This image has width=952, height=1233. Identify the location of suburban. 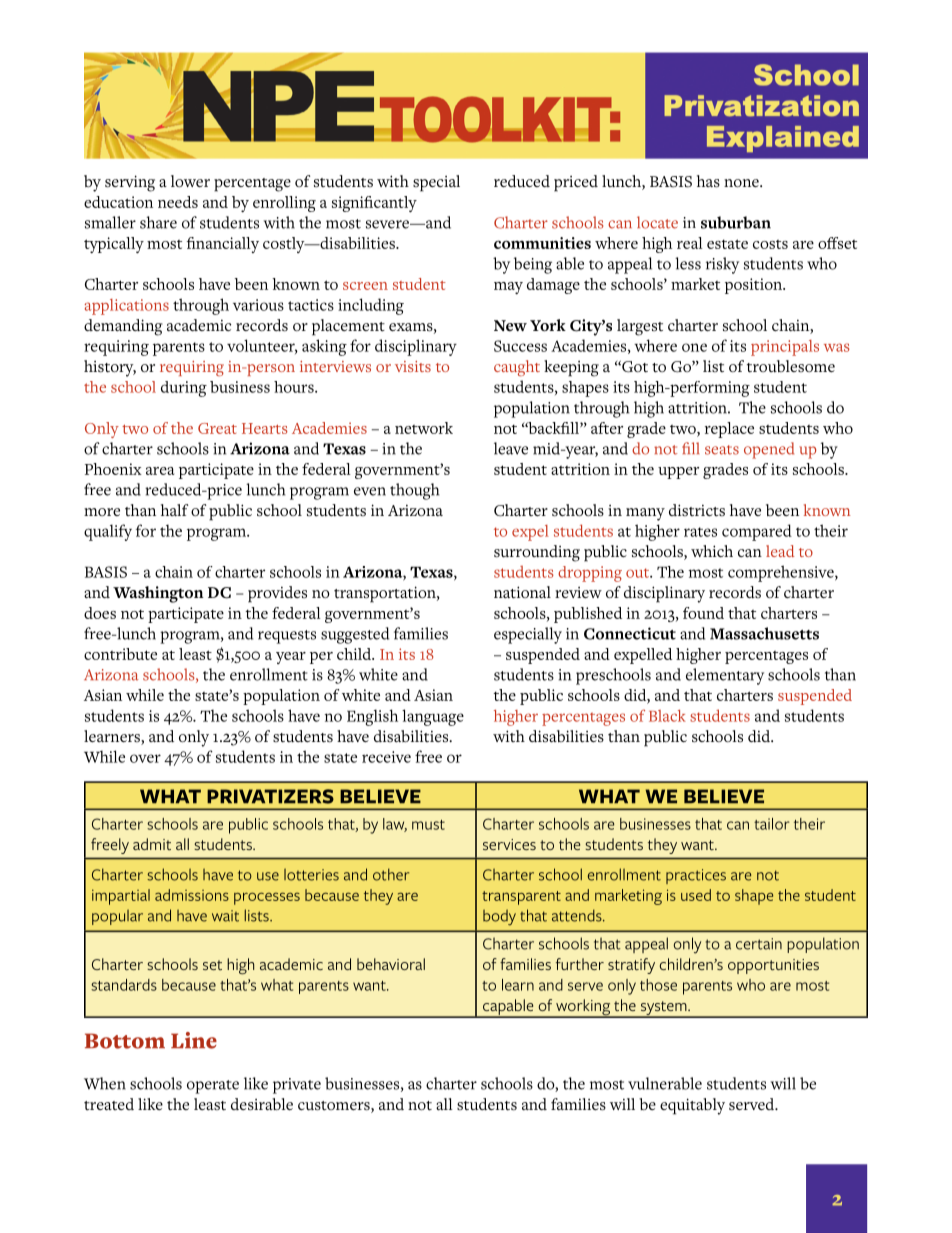
(736, 222).
